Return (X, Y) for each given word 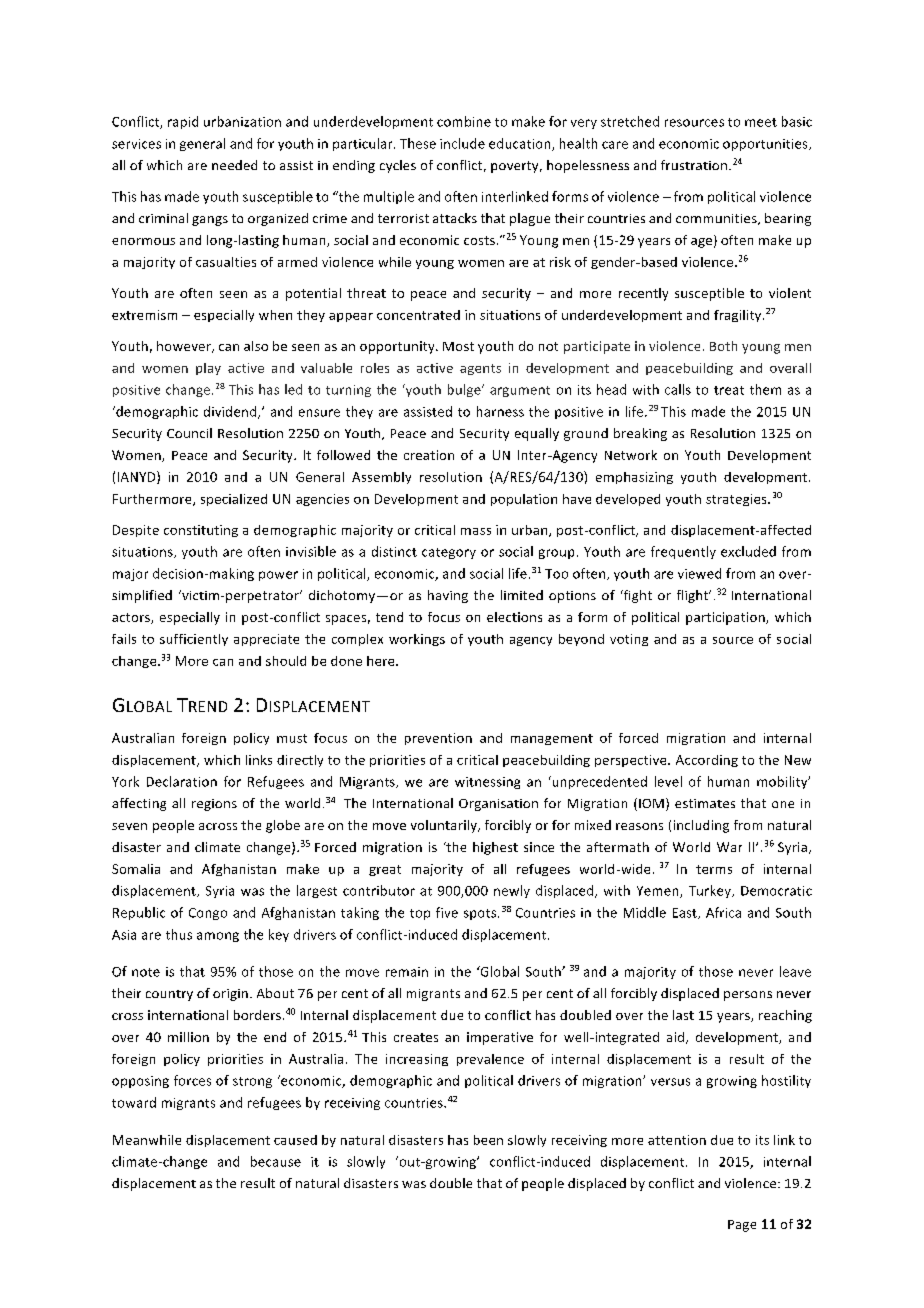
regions (214, 805)
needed (234, 165)
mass (476, 531)
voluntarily (445, 826)
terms (714, 869)
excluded (748, 551)
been (488, 1140)
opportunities (766, 145)
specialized (234, 500)
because (276, 1161)
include (462, 143)
